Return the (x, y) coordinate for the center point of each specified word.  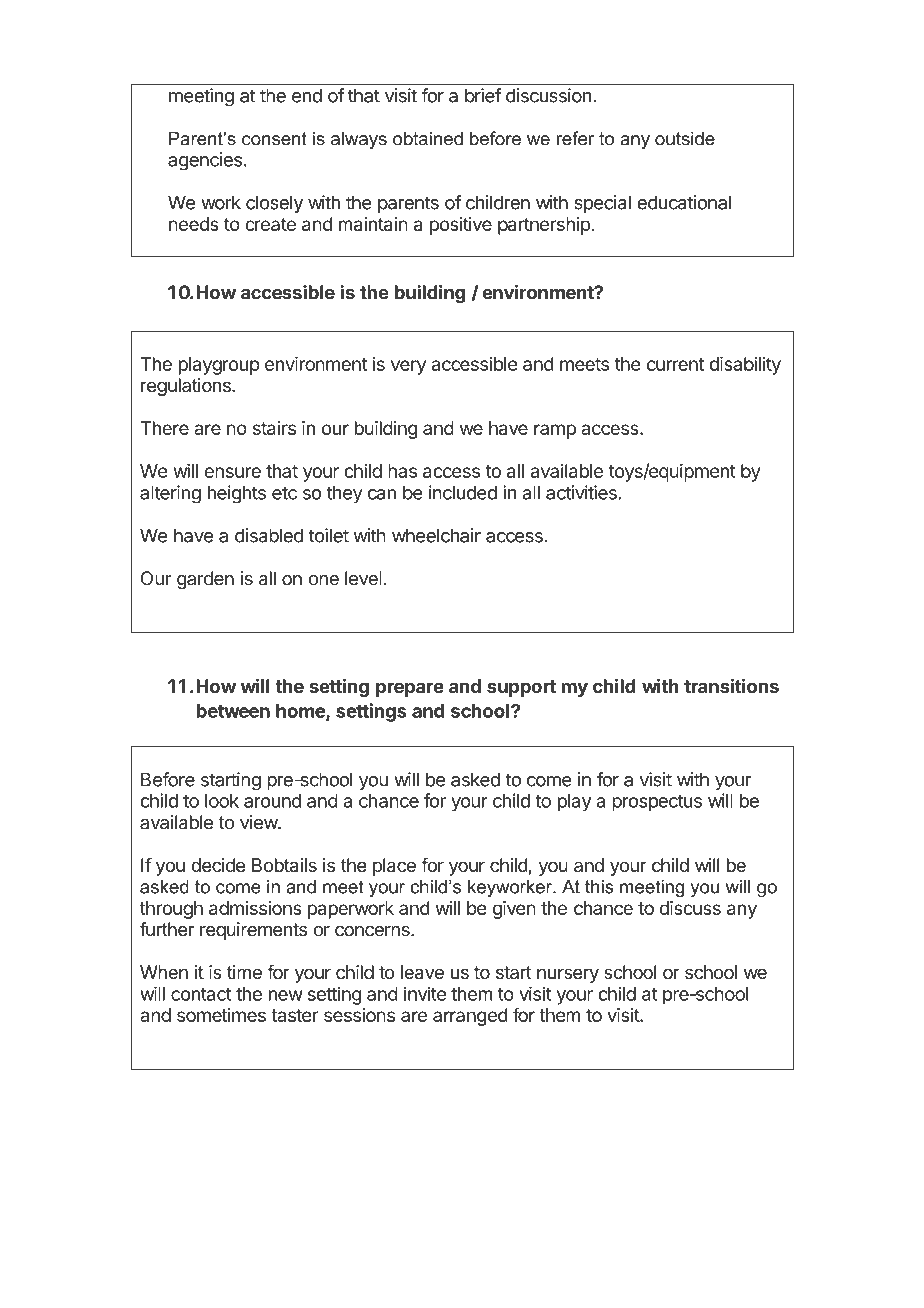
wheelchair (436, 535)
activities (582, 492)
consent (274, 139)
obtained (428, 138)
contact (201, 994)
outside (685, 138)
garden (205, 580)
